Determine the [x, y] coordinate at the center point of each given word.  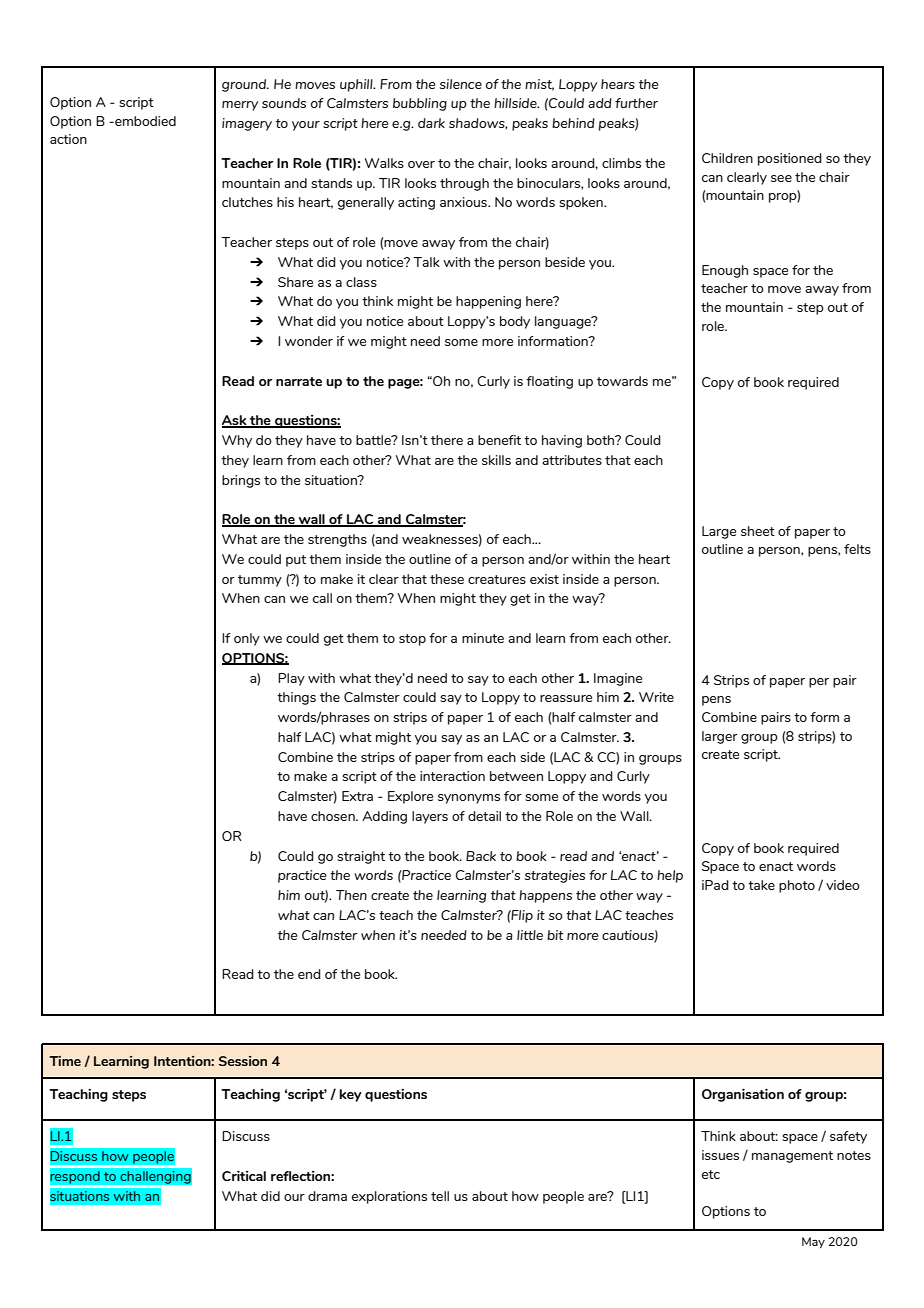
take [761, 885]
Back [481, 856]
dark [431, 123]
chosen [334, 816]
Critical [244, 1175]
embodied [144, 121]
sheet [758, 531]
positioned [790, 159]
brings [241, 481]
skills [496, 460]
